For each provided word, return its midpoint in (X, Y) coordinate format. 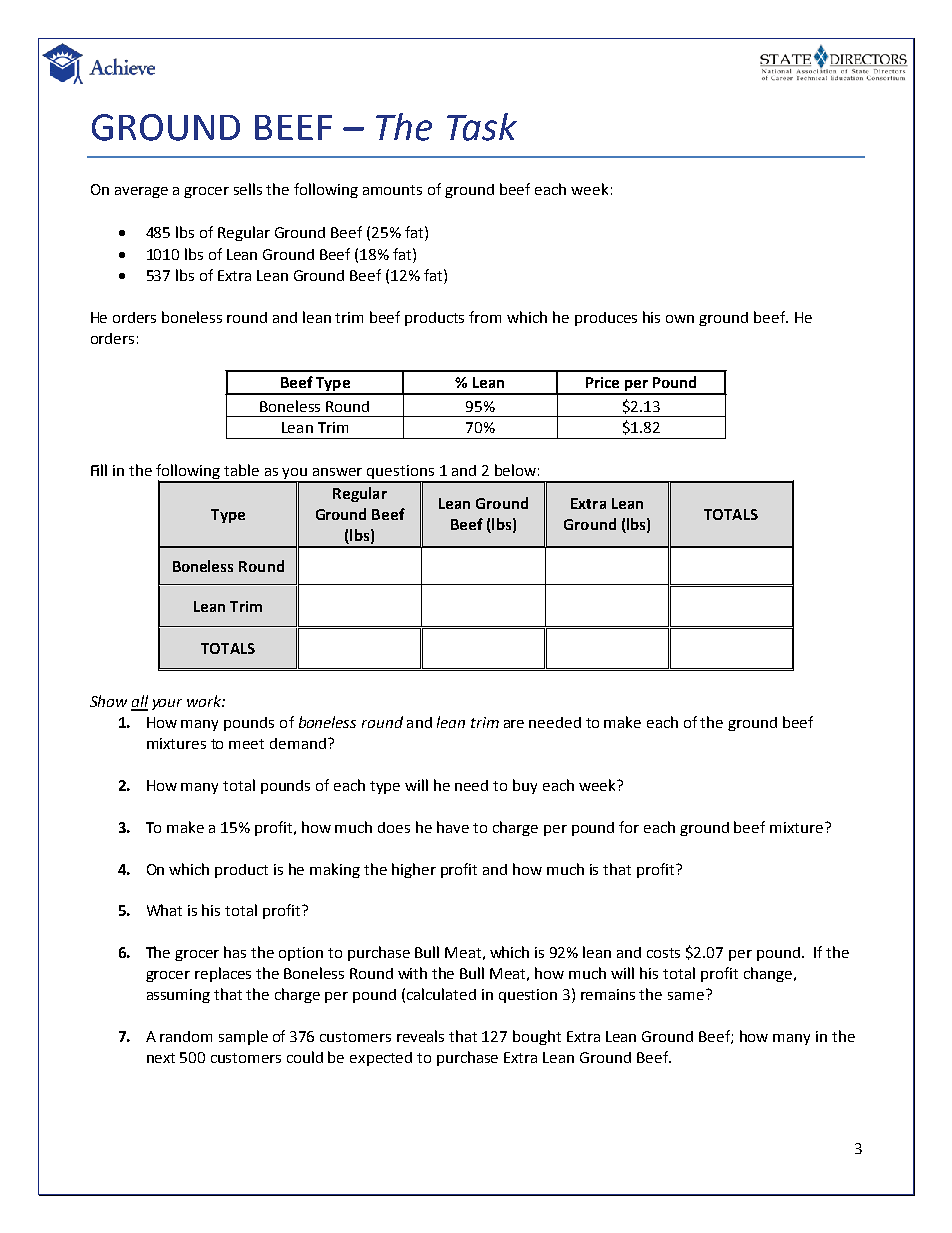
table (241, 470)
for (629, 827)
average (141, 192)
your (167, 704)
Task (482, 127)
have (453, 827)
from (485, 317)
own (680, 319)
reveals (420, 1036)
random (186, 1036)
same (686, 996)
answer (337, 472)
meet (246, 744)
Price (602, 382)
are (514, 724)
